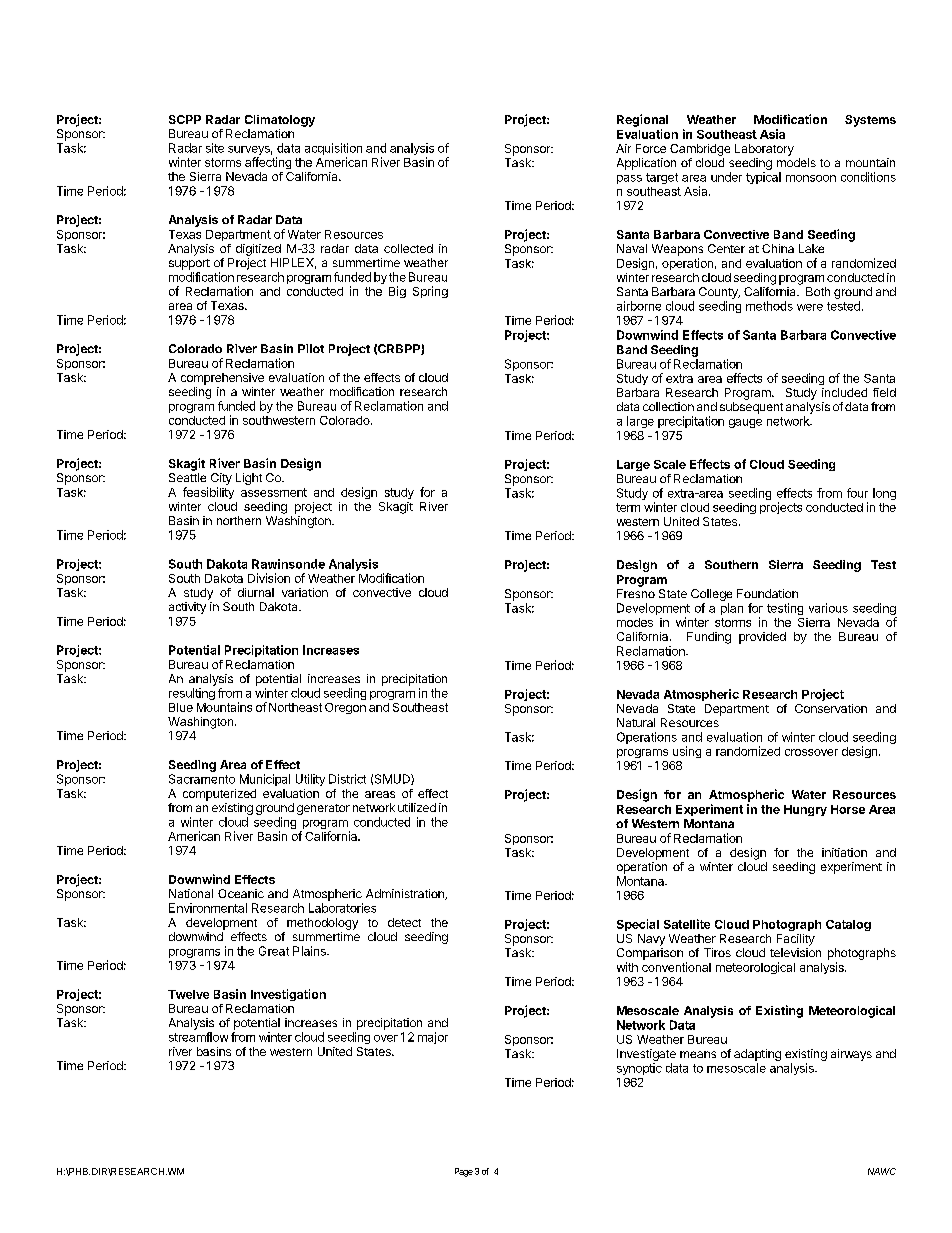 Image resolution: width=952 pixels, height=1233 pixels. What do you see at coordinates (796, 940) in the image?
I see `Facility` at bounding box center [796, 940].
